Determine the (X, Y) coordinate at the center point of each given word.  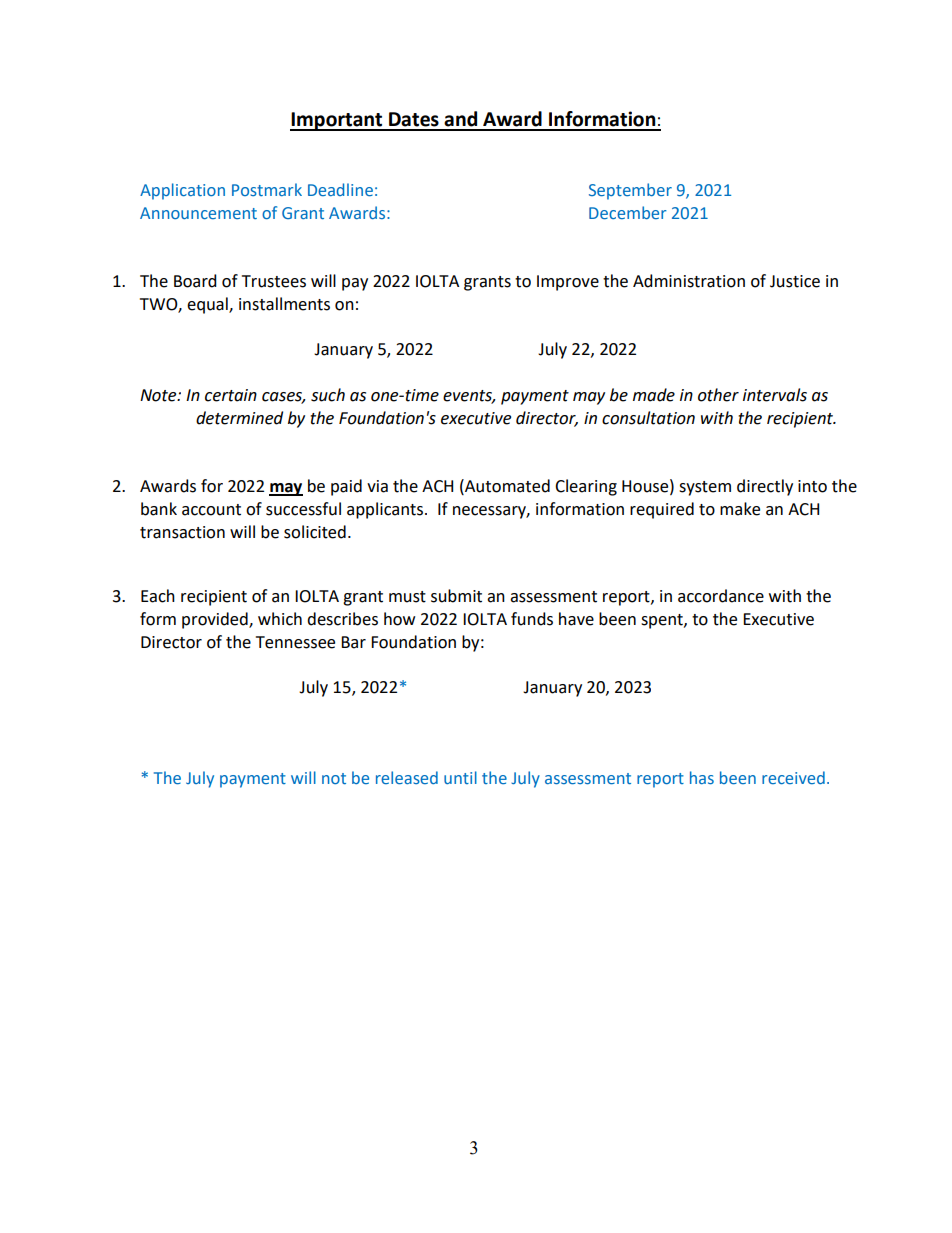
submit (456, 596)
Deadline (340, 189)
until (460, 777)
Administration (689, 281)
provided (216, 620)
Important (337, 121)
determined (239, 418)
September (630, 191)
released (407, 777)
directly (765, 487)
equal (208, 305)
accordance (721, 596)
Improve (568, 283)
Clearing (586, 487)
